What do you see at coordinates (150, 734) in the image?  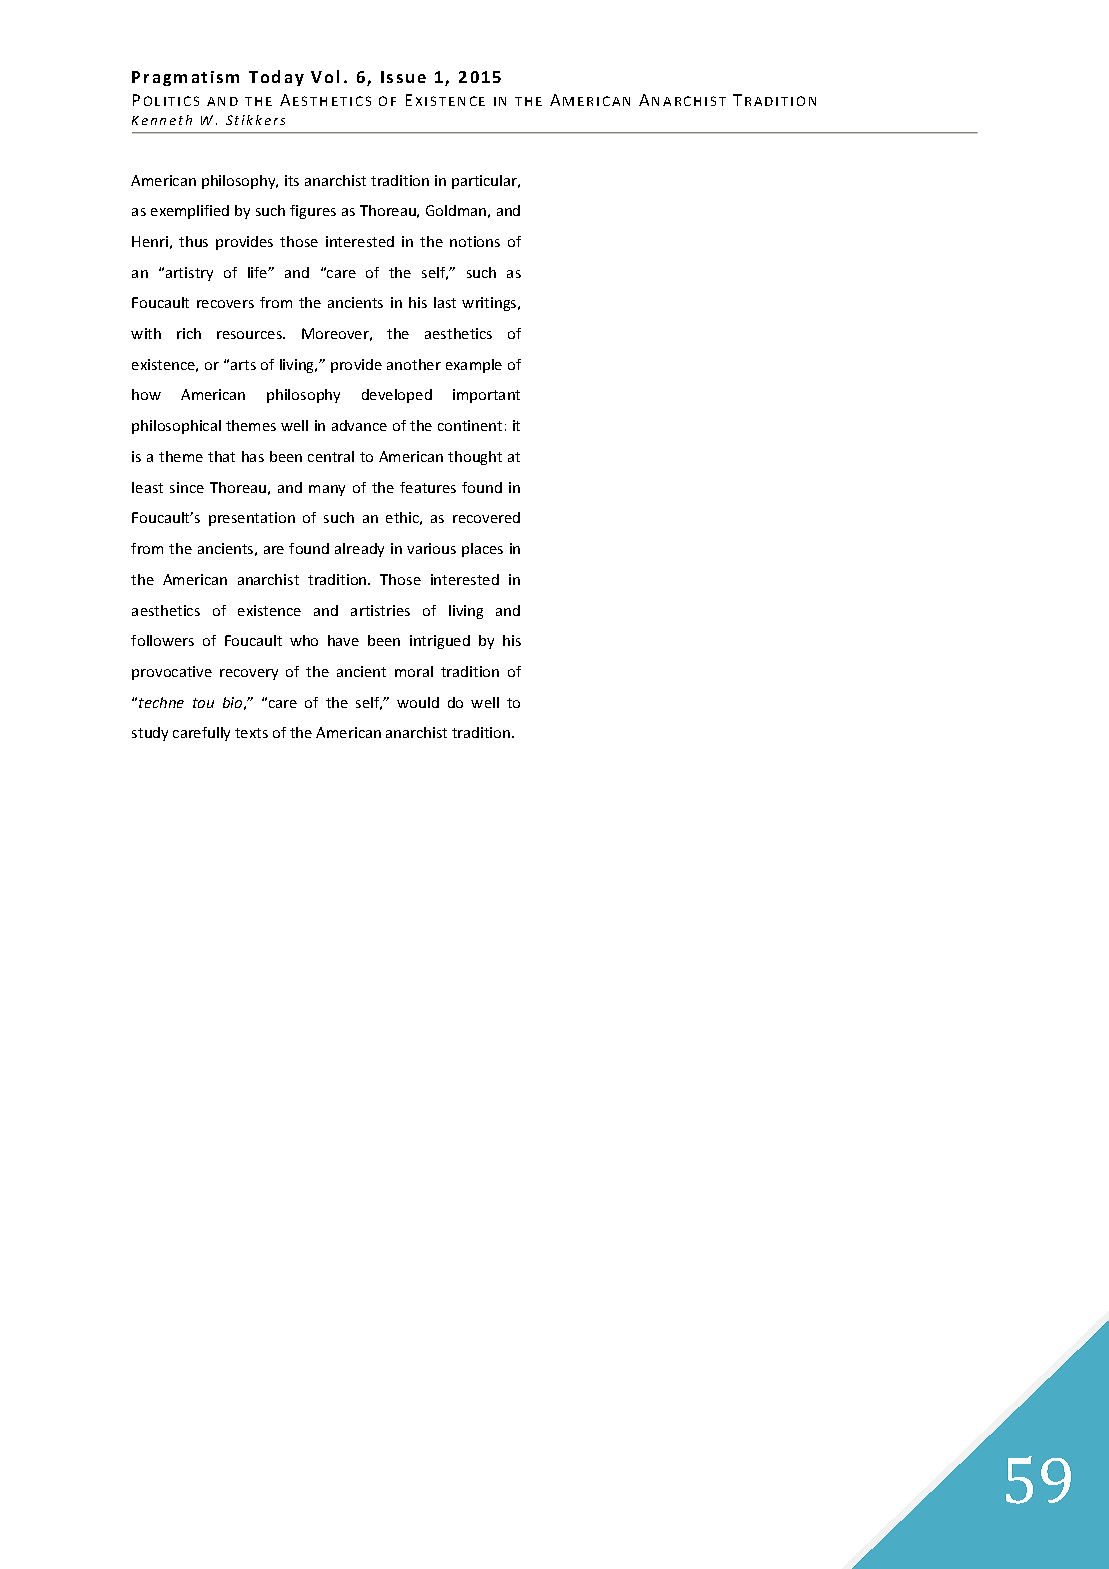 I see `study` at bounding box center [150, 734].
